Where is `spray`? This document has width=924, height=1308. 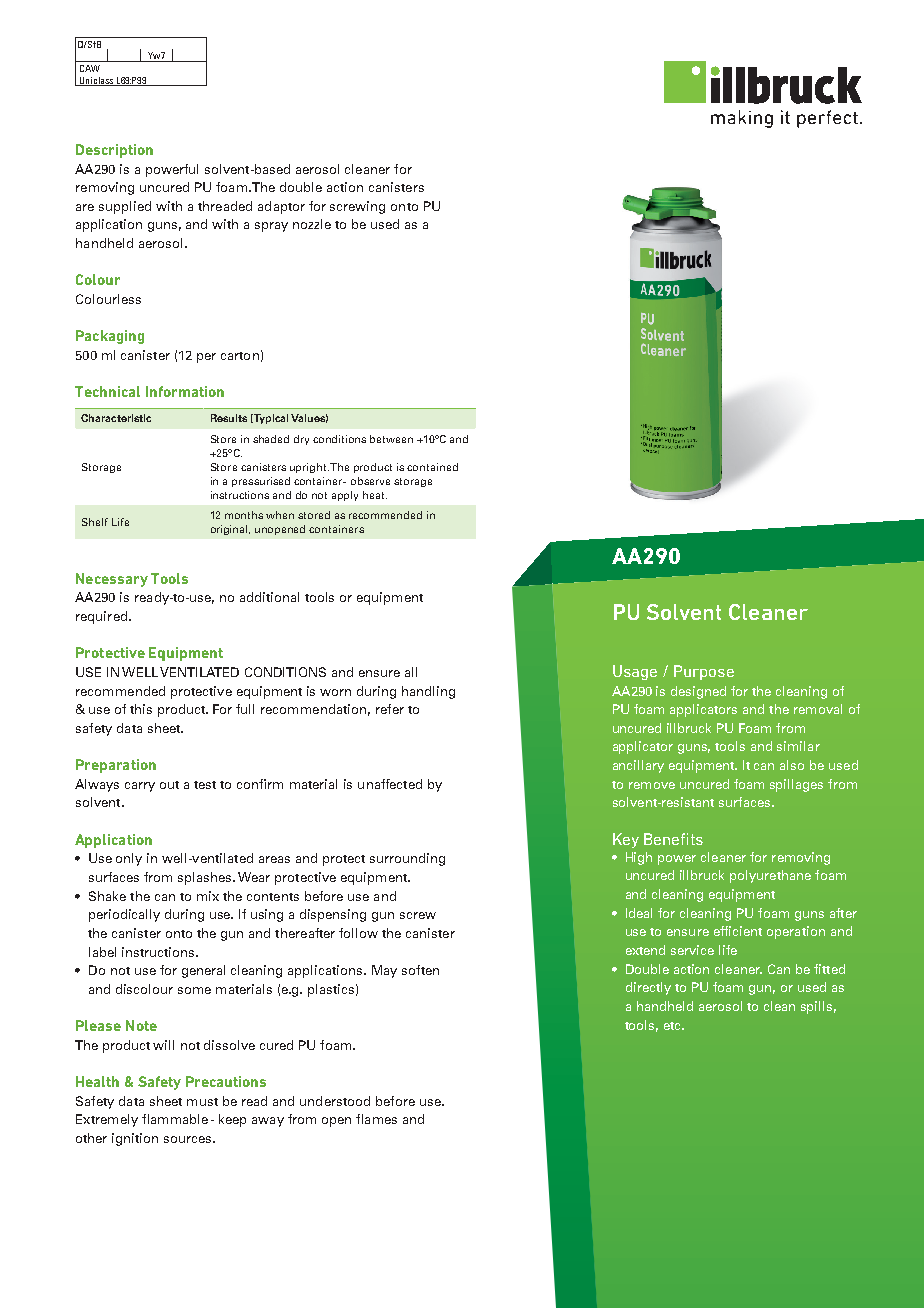 spray is located at coordinates (271, 227).
